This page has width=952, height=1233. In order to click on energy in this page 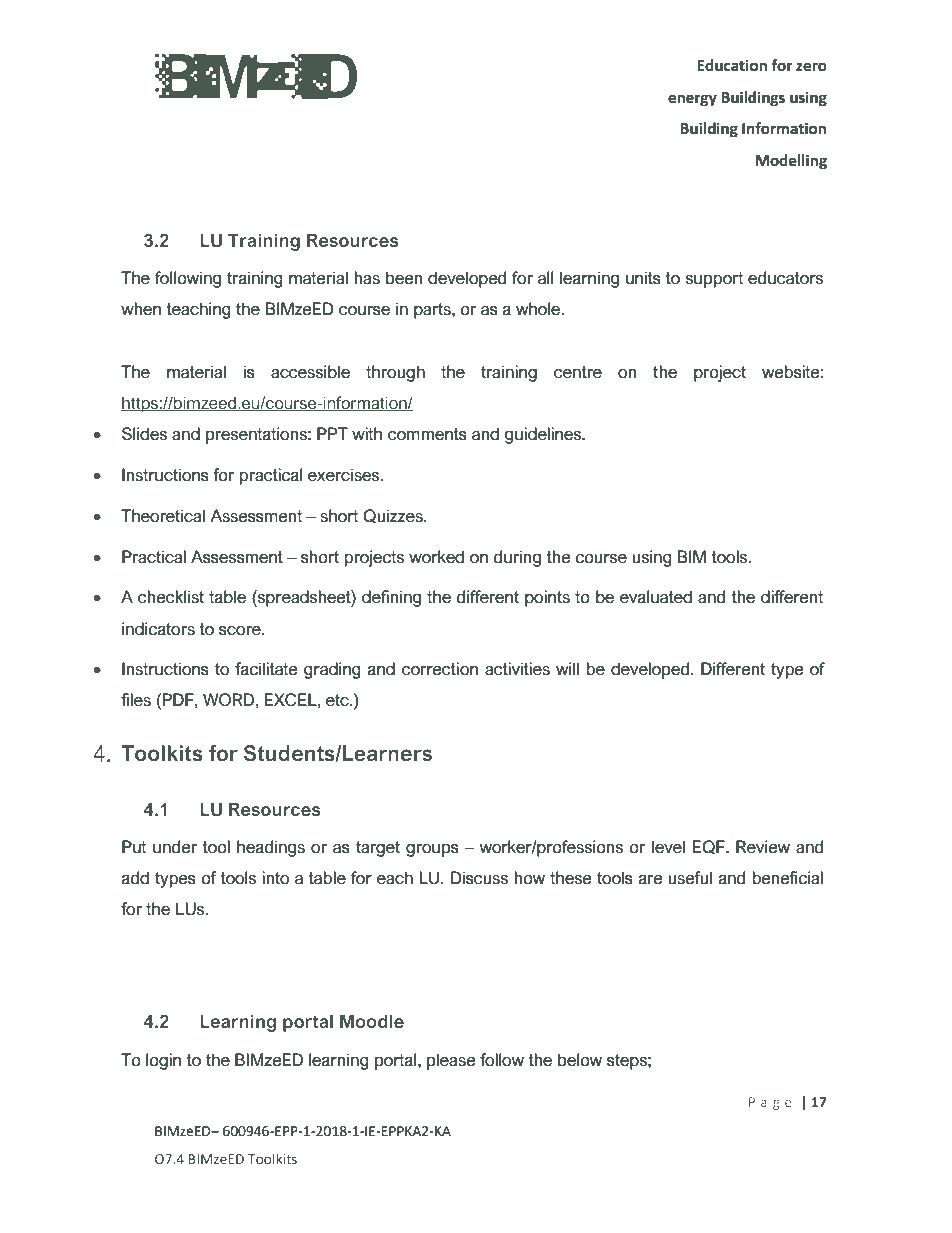, I will do `click(692, 100)`.
